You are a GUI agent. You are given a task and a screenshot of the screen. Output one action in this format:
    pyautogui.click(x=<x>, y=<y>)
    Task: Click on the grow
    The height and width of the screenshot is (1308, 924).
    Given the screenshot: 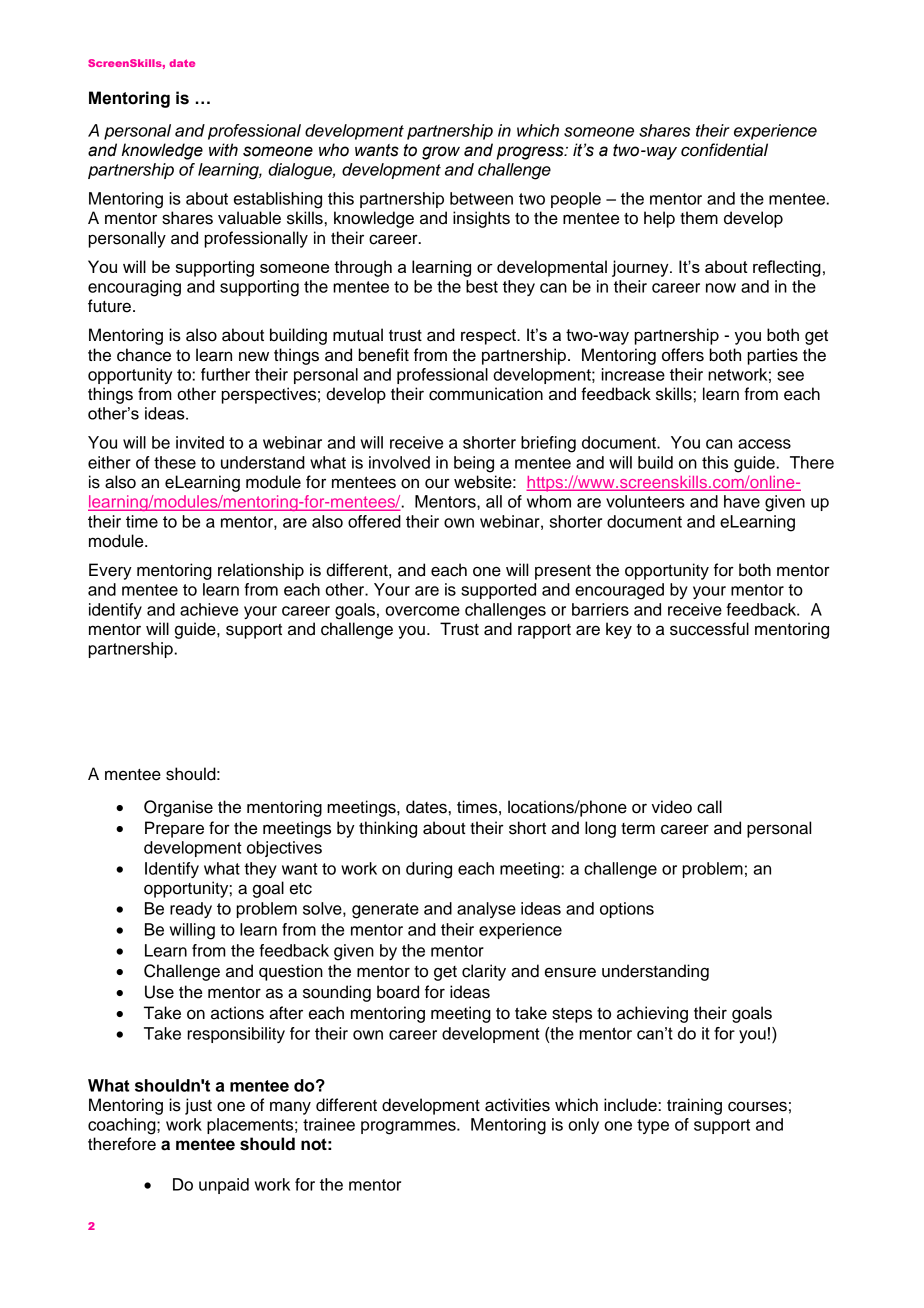 What is the action you would take?
    pyautogui.click(x=441, y=153)
